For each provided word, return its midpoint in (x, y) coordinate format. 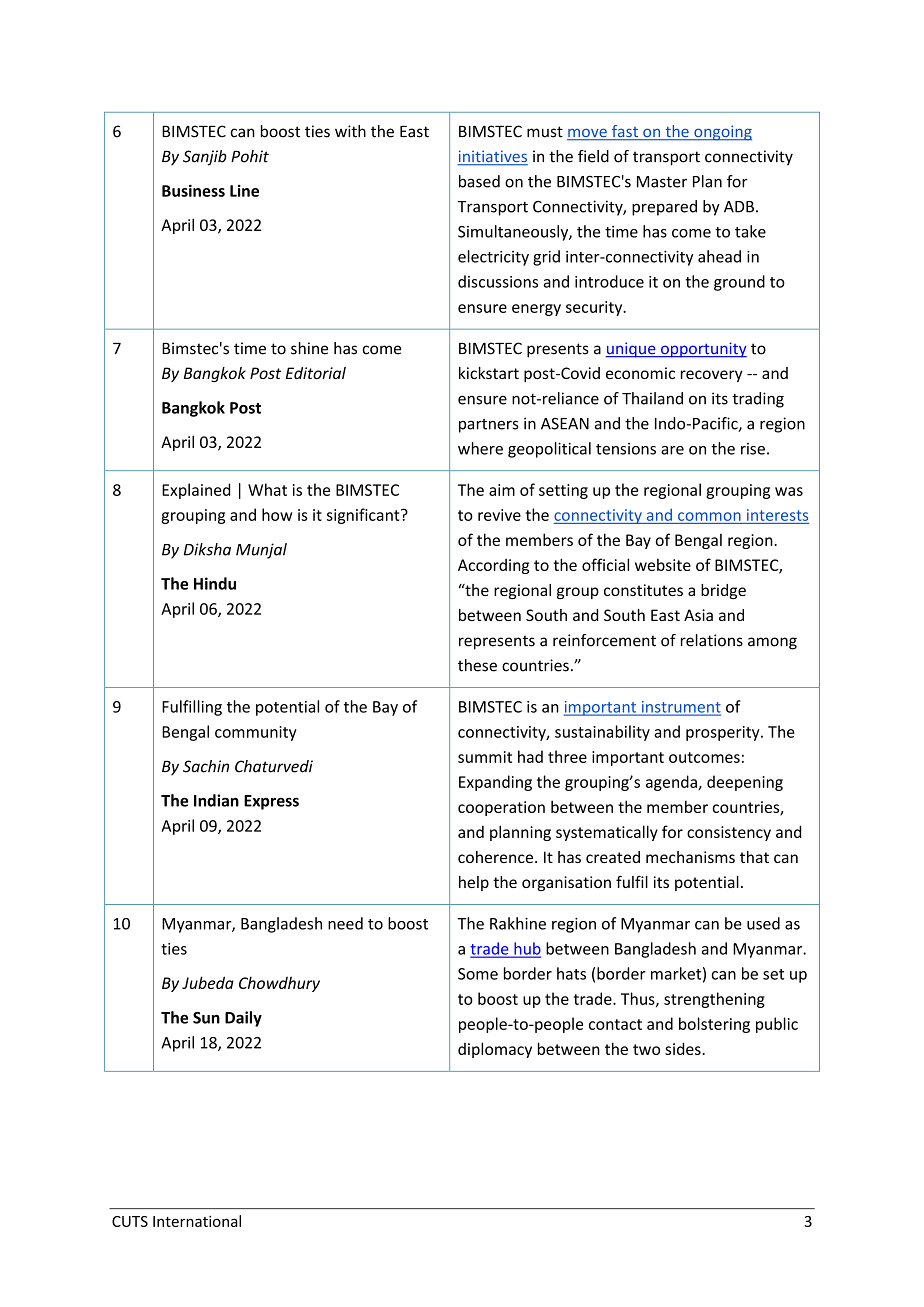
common (709, 516)
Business (193, 190)
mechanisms (690, 857)
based (479, 181)
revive (499, 515)
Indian (216, 800)
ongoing (722, 133)
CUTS (130, 1221)
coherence (495, 857)
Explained (196, 491)
